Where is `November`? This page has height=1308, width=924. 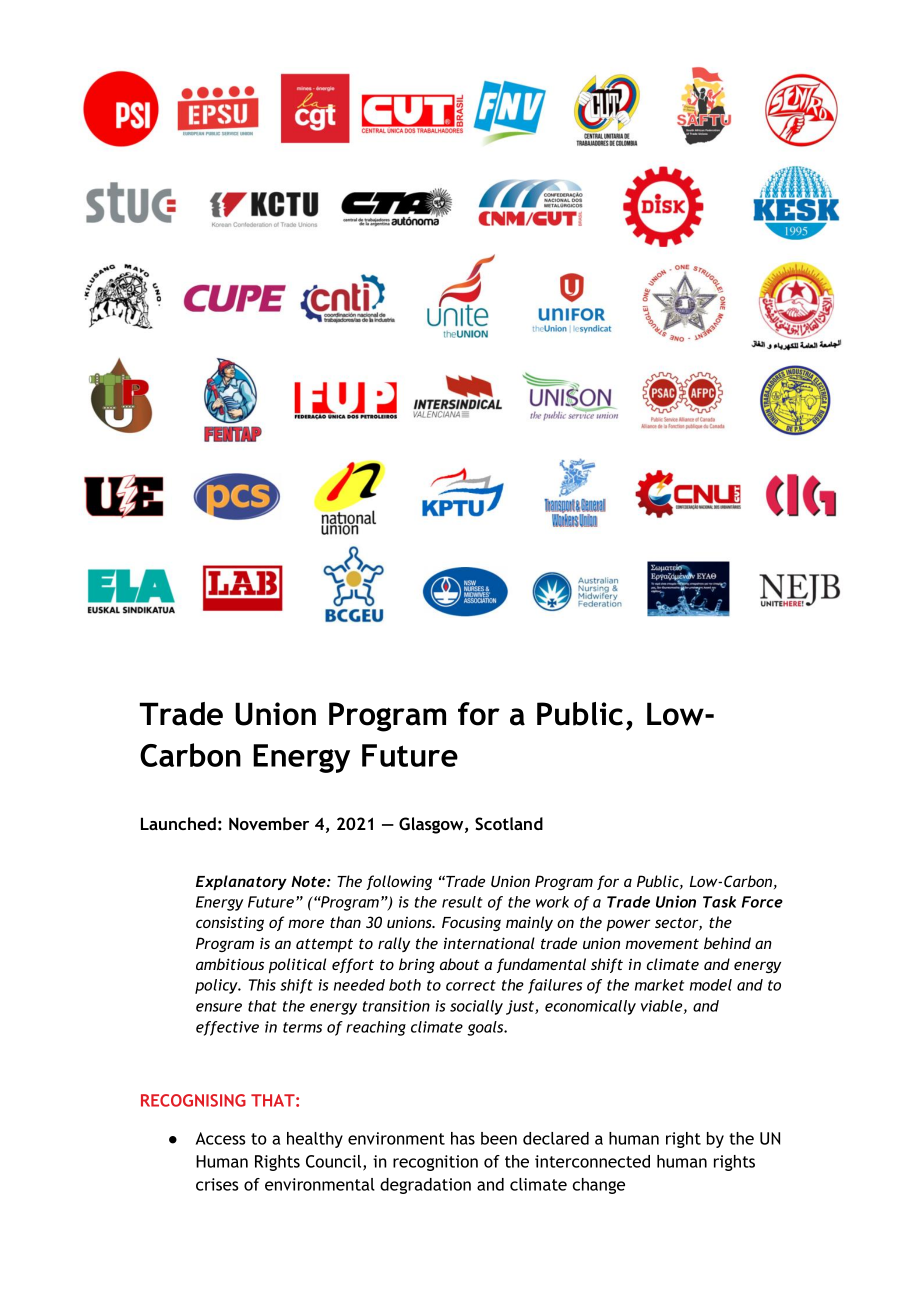
November is located at coordinates (269, 823).
